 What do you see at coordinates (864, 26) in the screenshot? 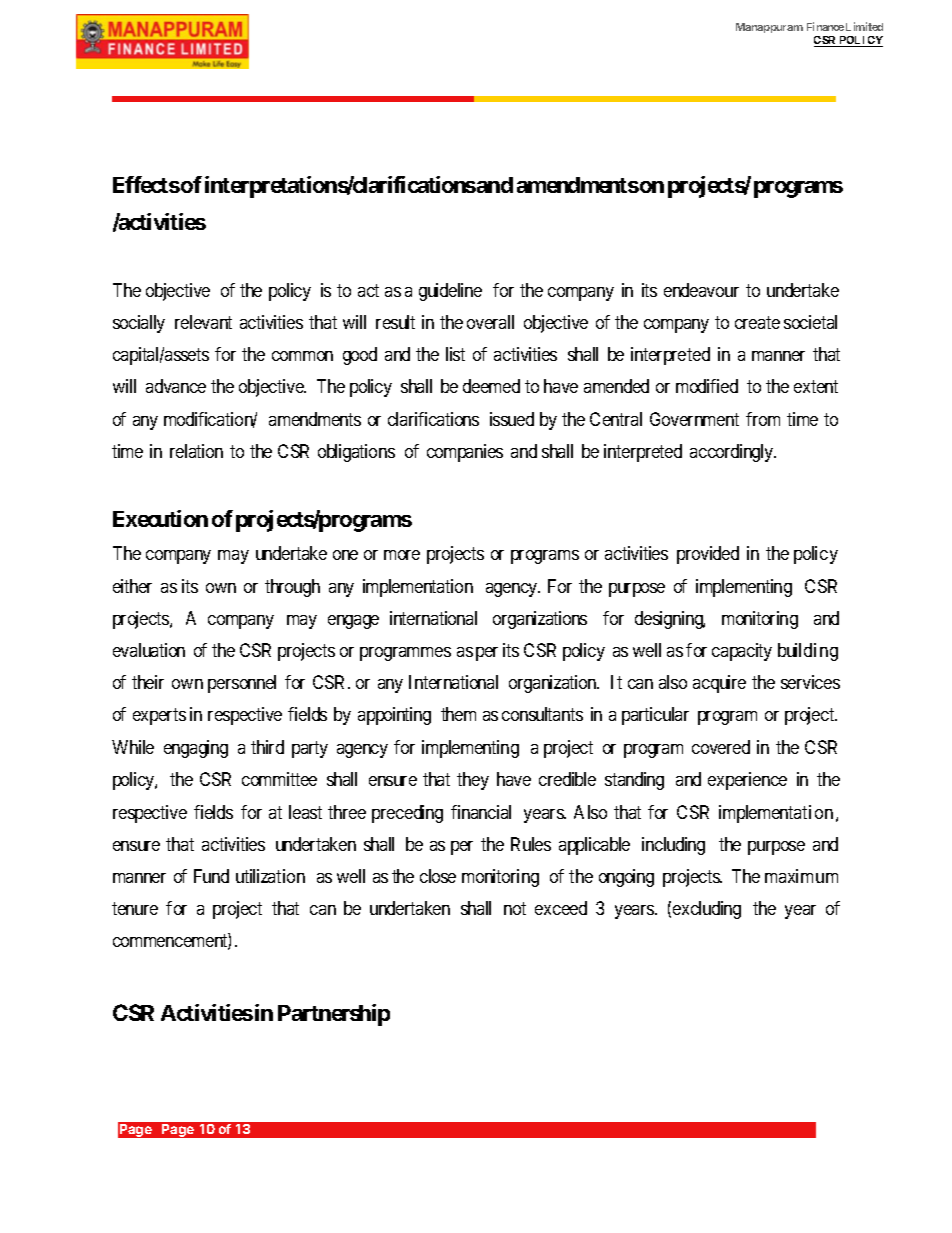
I see `Limited` at bounding box center [864, 26].
